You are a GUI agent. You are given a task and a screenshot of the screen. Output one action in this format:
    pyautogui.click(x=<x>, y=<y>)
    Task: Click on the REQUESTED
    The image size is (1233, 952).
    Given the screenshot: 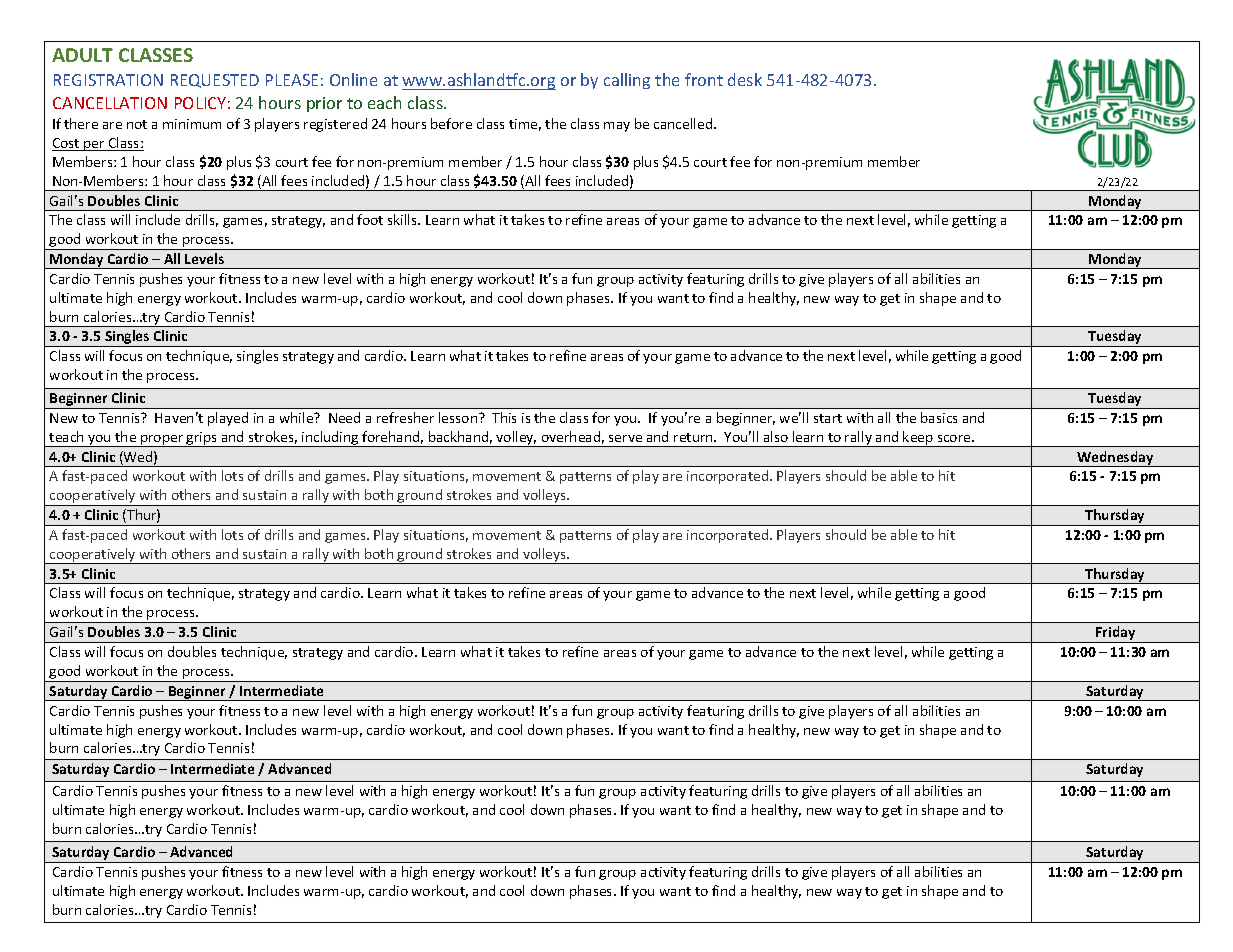 What is the action you would take?
    pyautogui.click(x=215, y=81)
